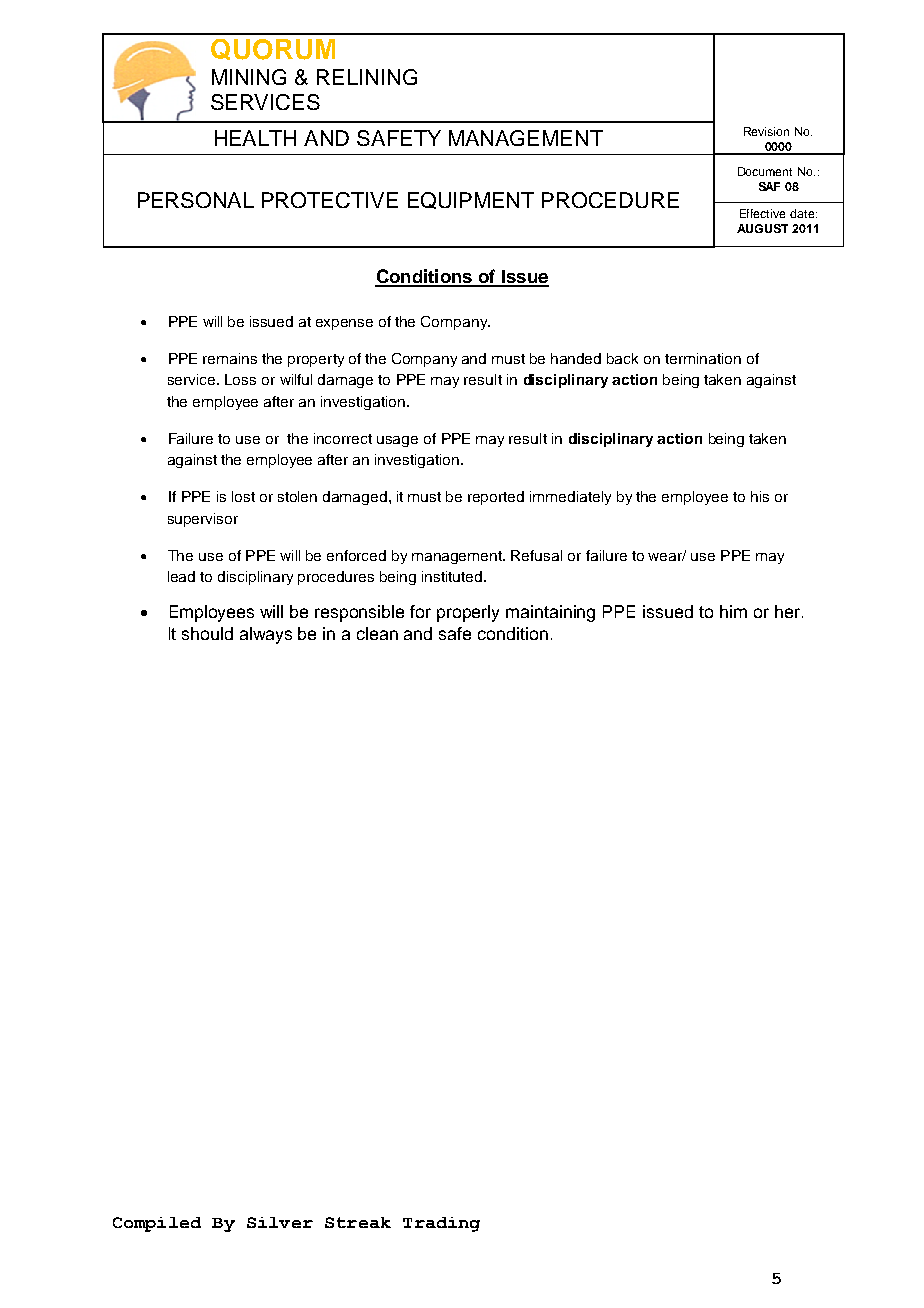 The width and height of the screenshot is (924, 1308). What do you see at coordinates (441, 1224) in the screenshot?
I see `Trading` at bounding box center [441, 1224].
